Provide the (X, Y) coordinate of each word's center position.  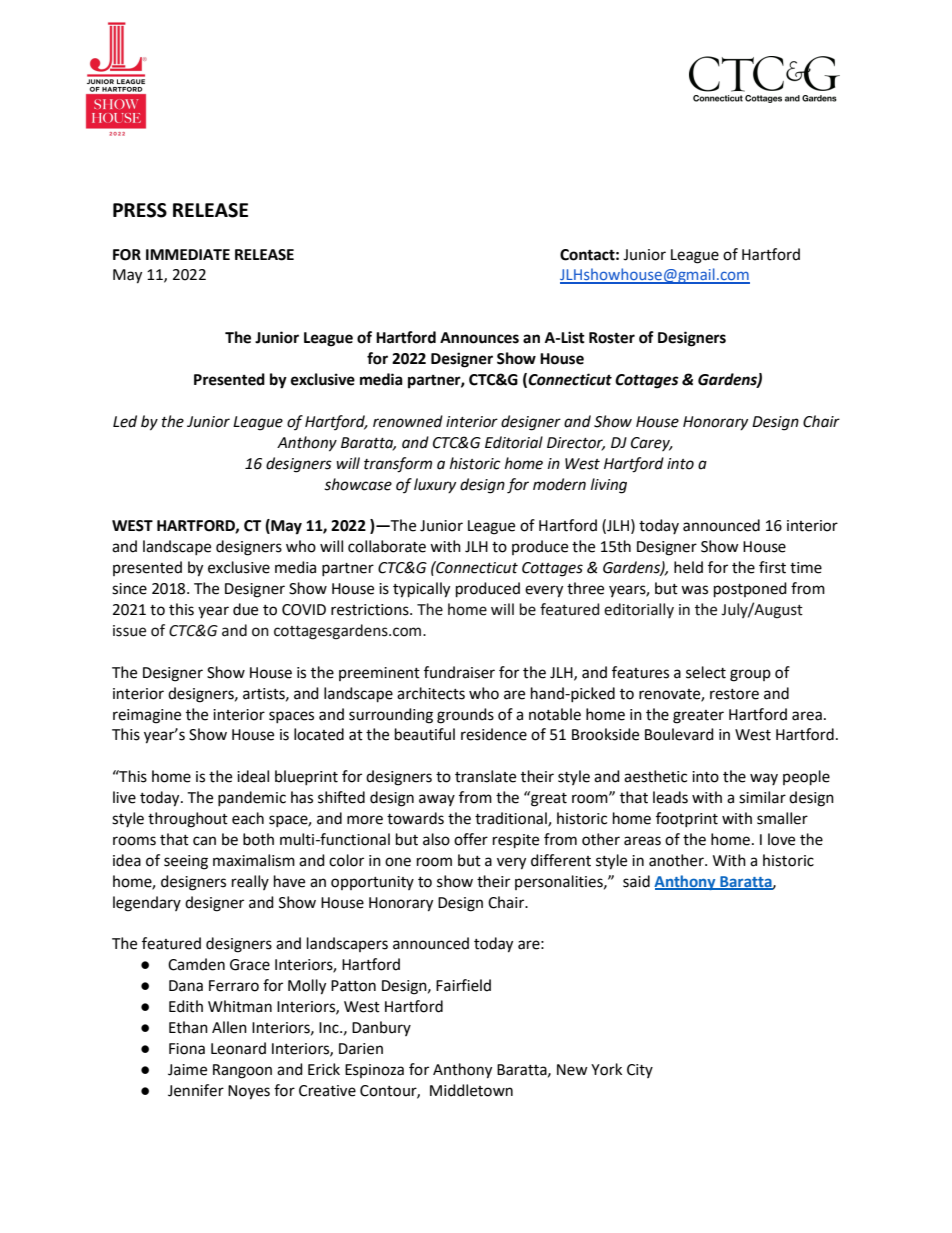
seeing (186, 862)
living (609, 486)
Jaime (187, 1070)
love (781, 839)
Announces (479, 338)
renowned (408, 421)
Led (125, 421)
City (640, 1071)
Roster (612, 338)
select (706, 672)
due (245, 609)
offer (471, 839)
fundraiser (459, 672)
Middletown (471, 1090)
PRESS (140, 210)
